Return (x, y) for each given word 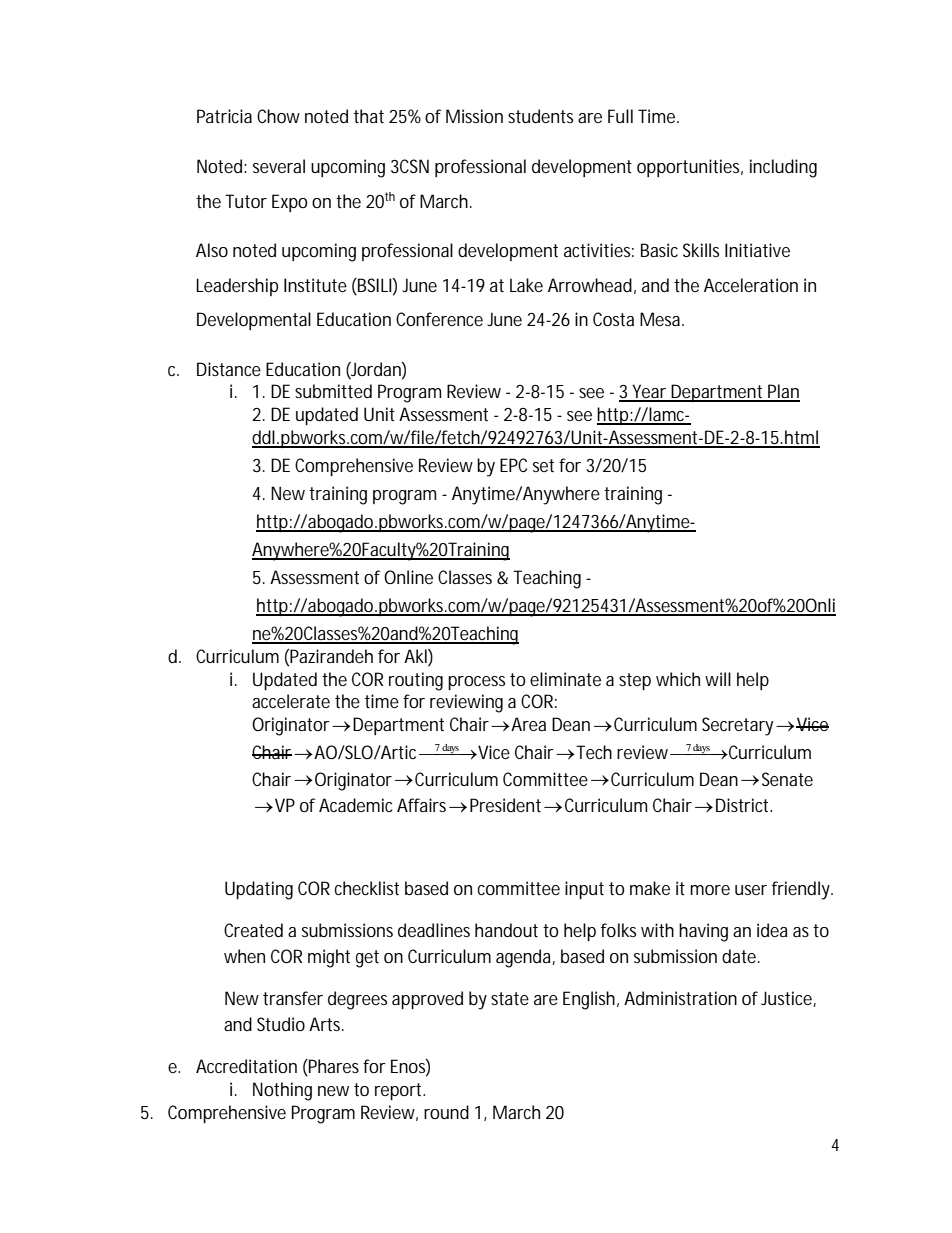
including (783, 168)
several (279, 166)
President (507, 805)
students (540, 116)
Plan (783, 392)
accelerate (291, 701)
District (744, 805)
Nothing (282, 1091)
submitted (333, 391)
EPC (513, 465)
